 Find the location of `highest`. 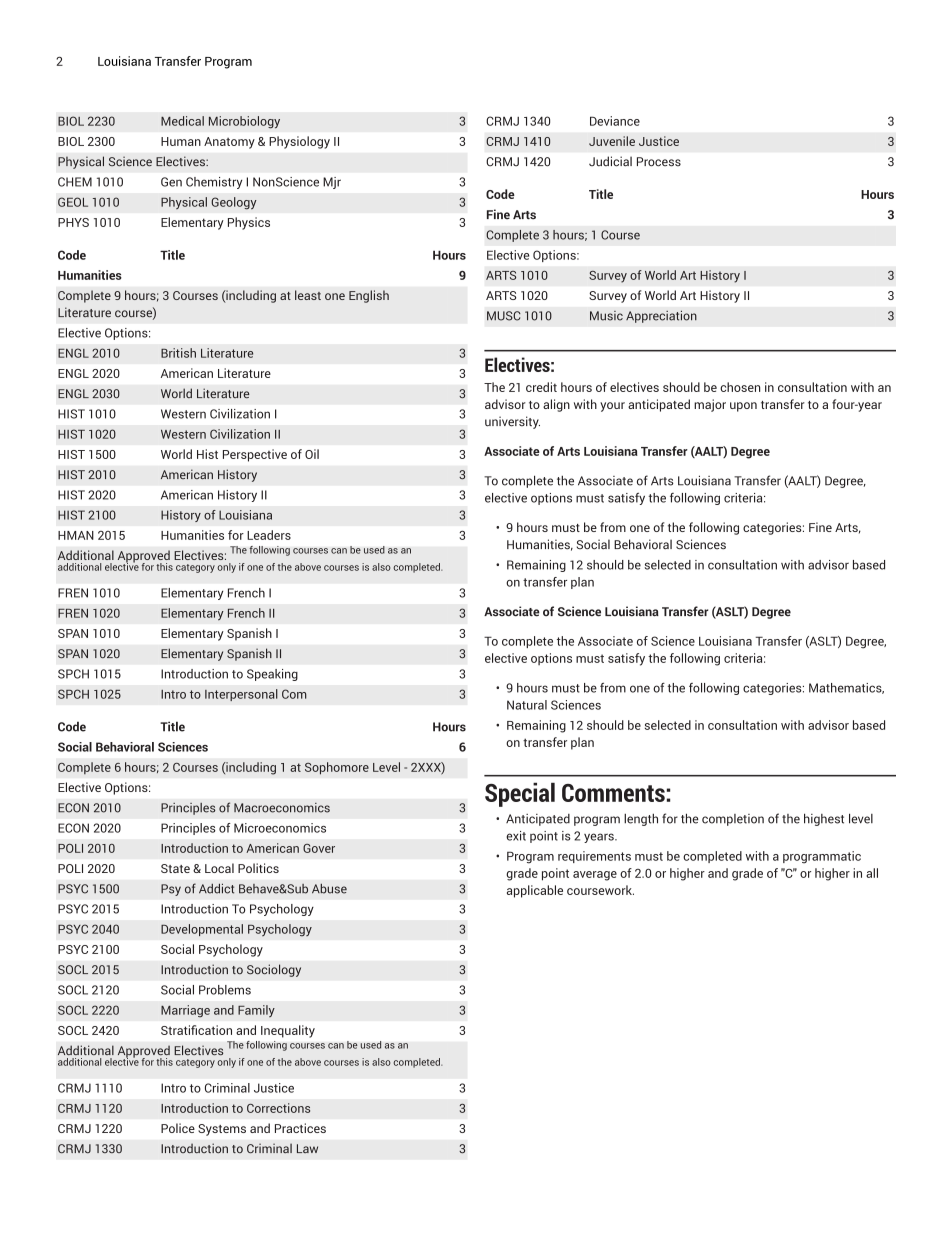

highest is located at coordinates (824, 819).
